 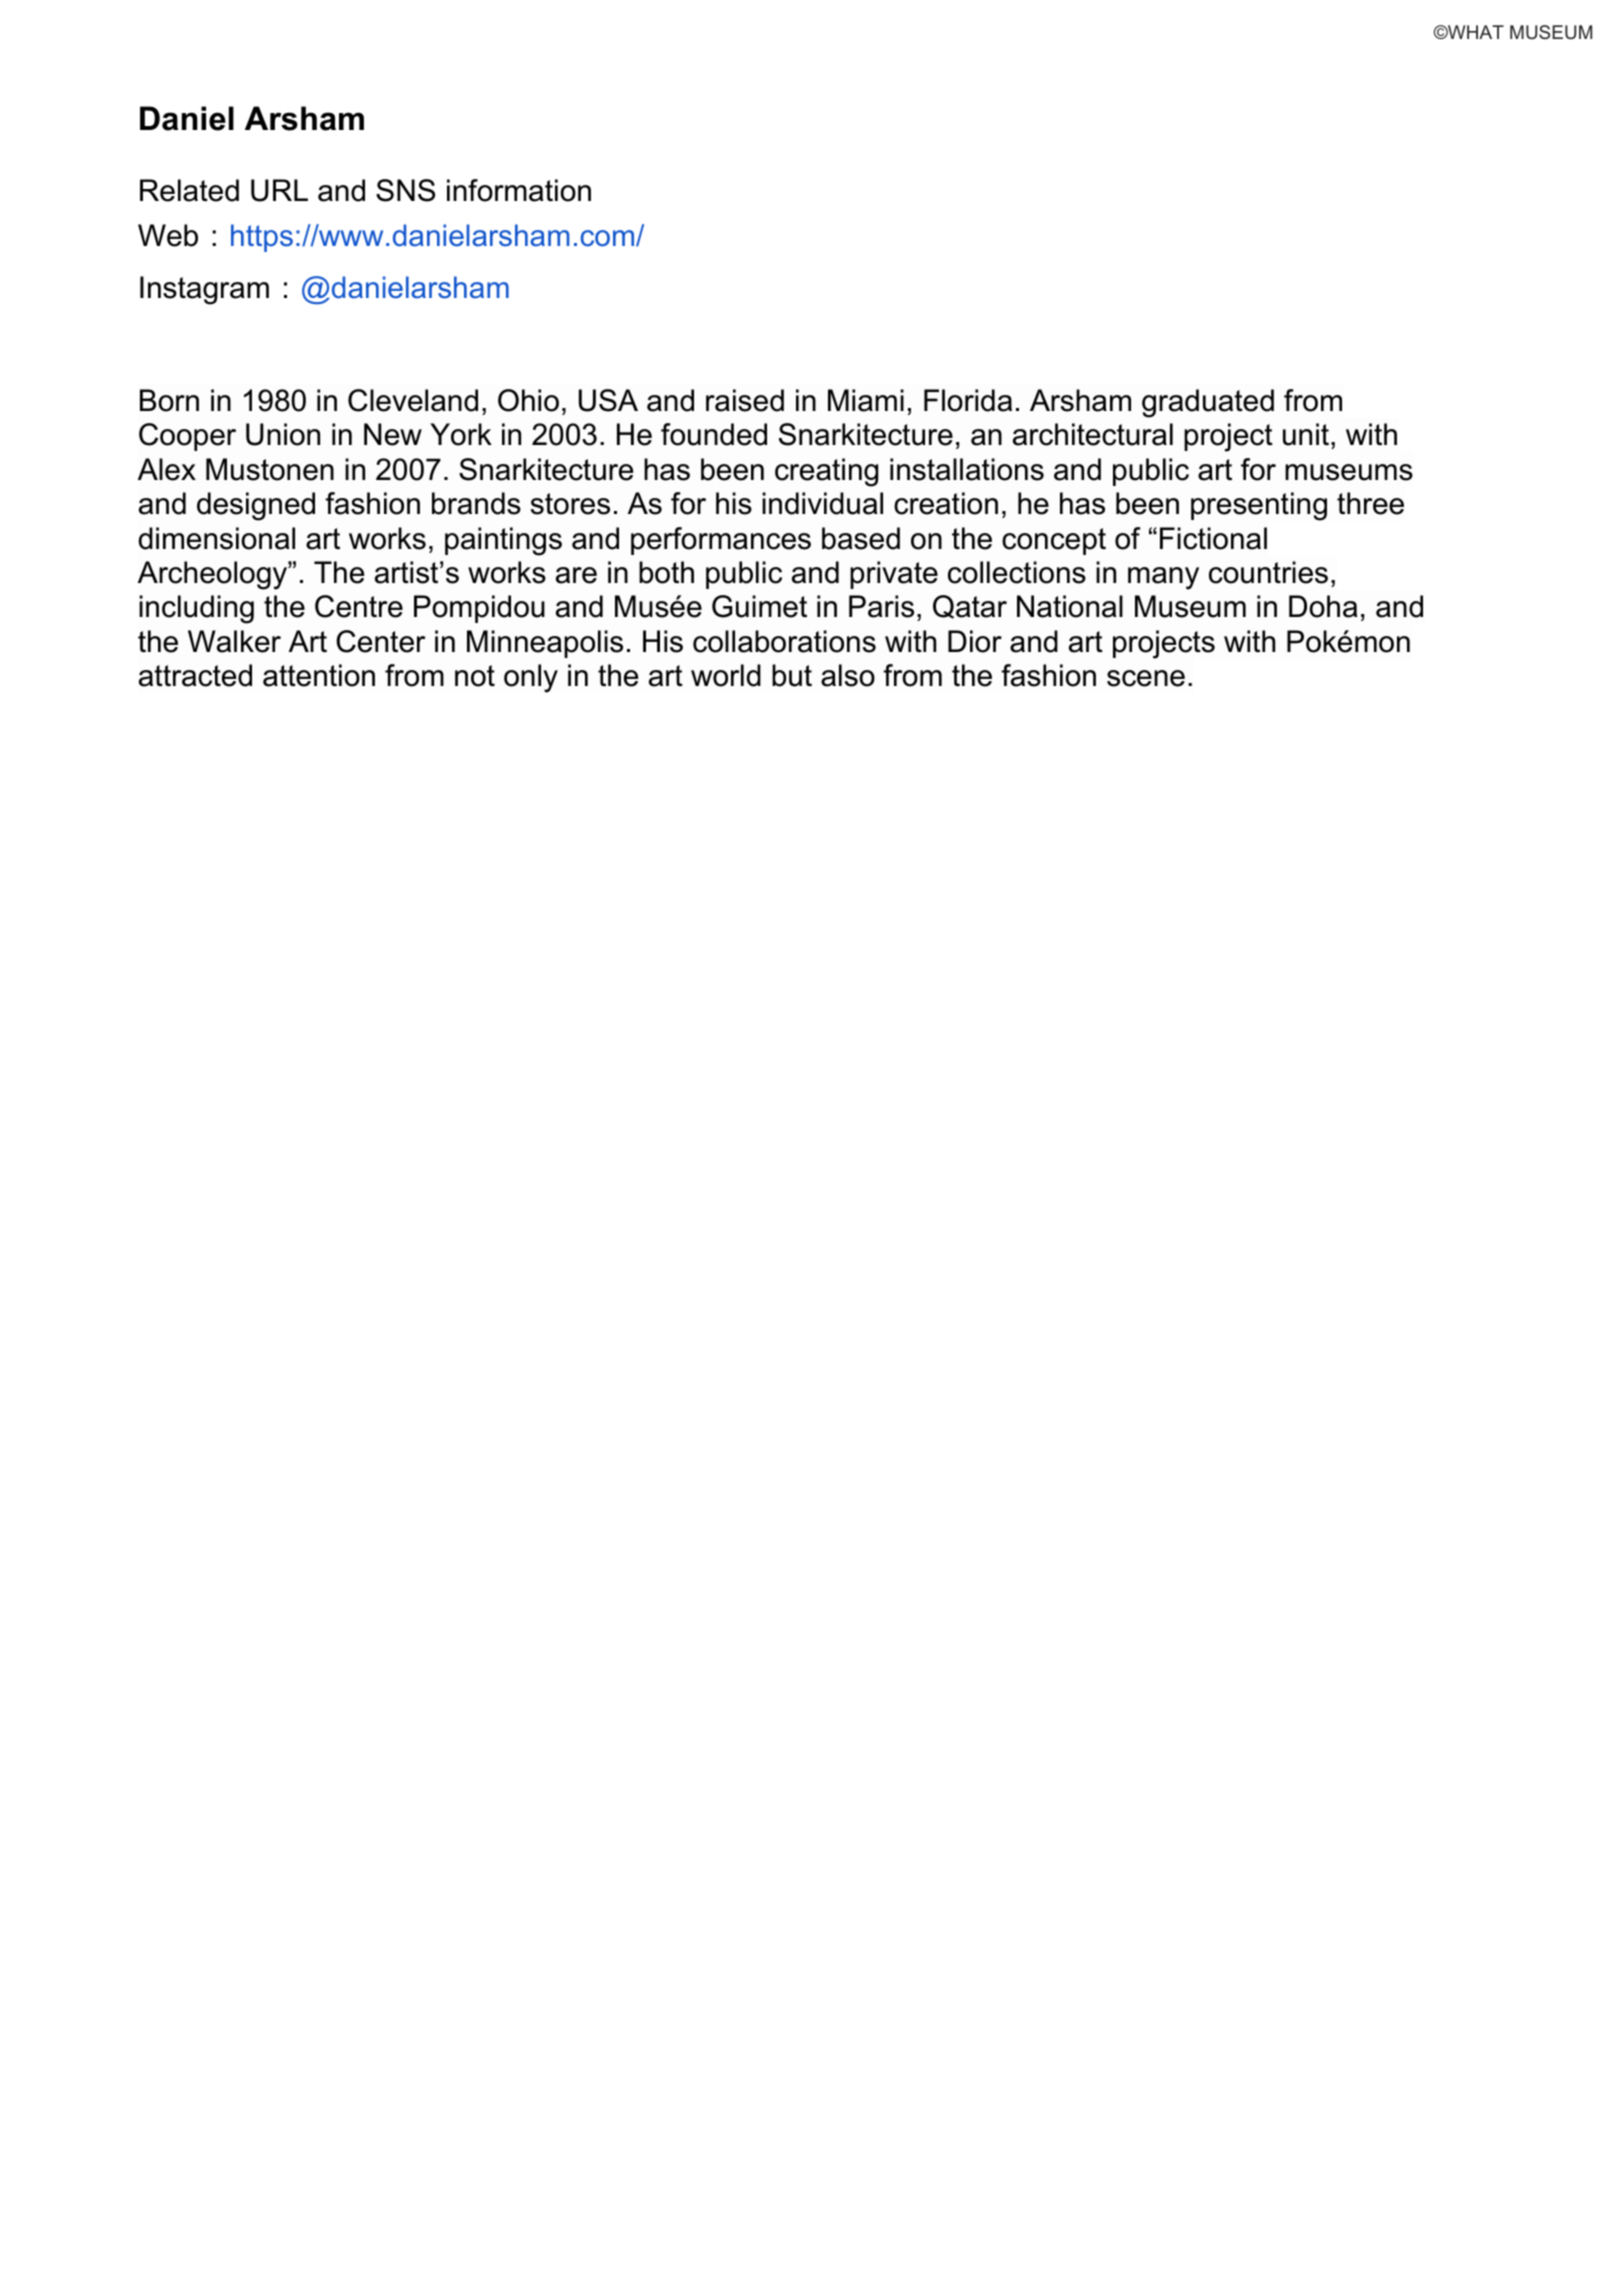 I want to click on SNS, so click(x=405, y=190).
